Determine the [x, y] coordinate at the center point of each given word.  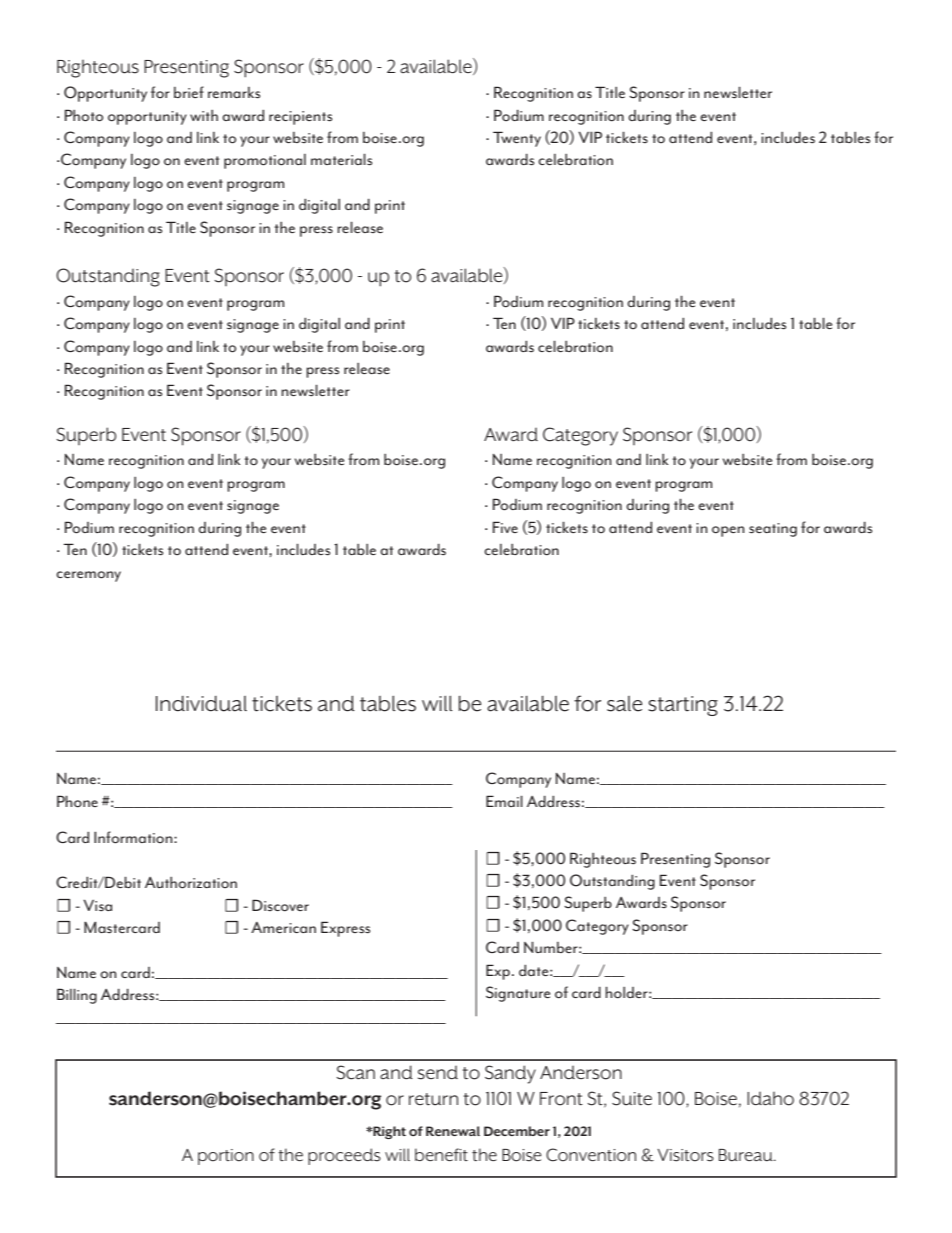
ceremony [88, 576]
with [204, 115]
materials [341, 160]
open [728, 531]
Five [505, 527]
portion [226, 1157]
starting [683, 706]
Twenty [517, 139]
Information [134, 837]
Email [504, 801]
